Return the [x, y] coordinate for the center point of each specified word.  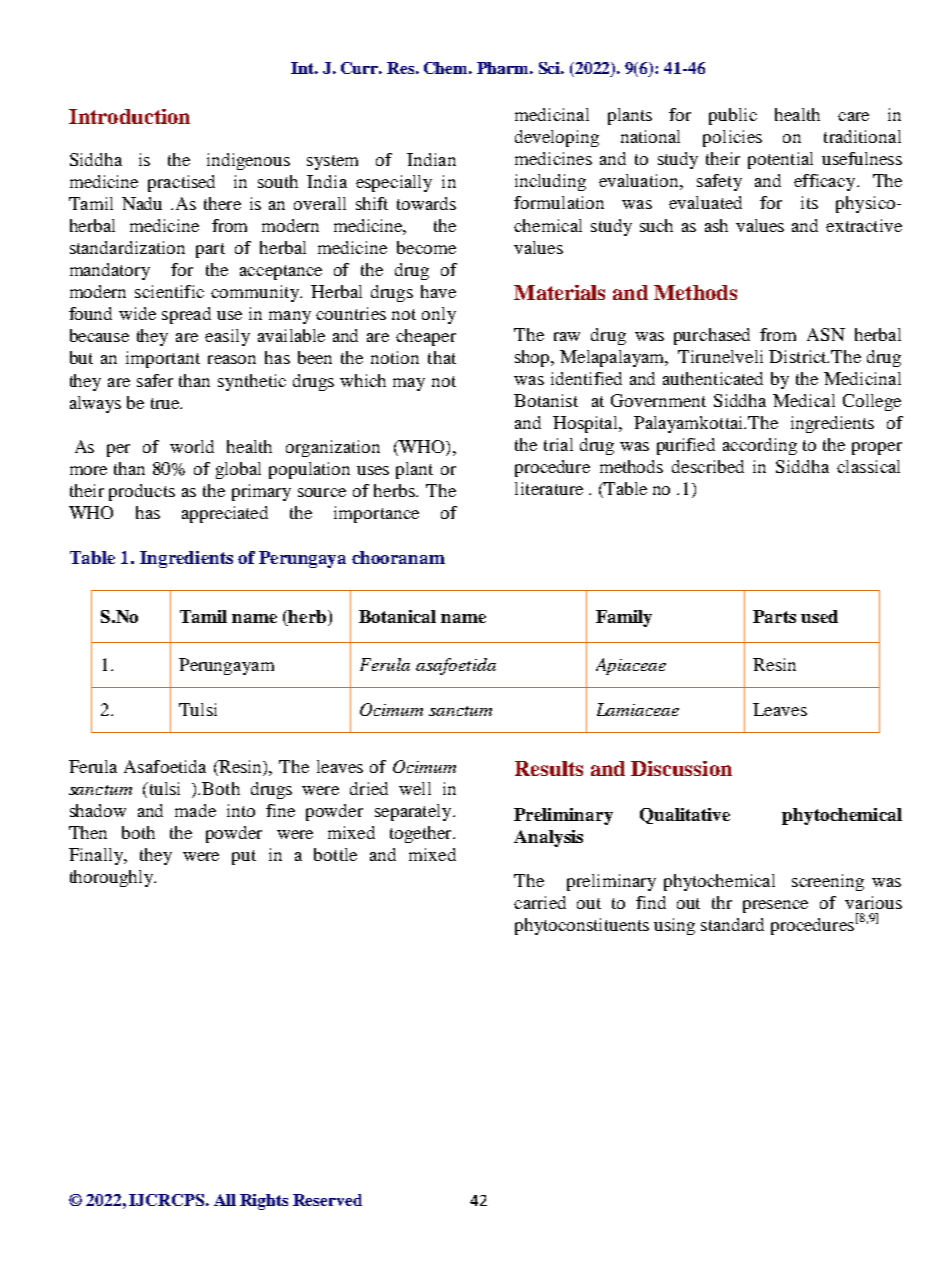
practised [181, 183]
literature [549, 488]
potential [780, 160]
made [195, 810]
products [142, 492]
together [422, 834]
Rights [264, 1202]
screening [828, 882]
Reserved [327, 1200]
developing [557, 138]
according [760, 446]
